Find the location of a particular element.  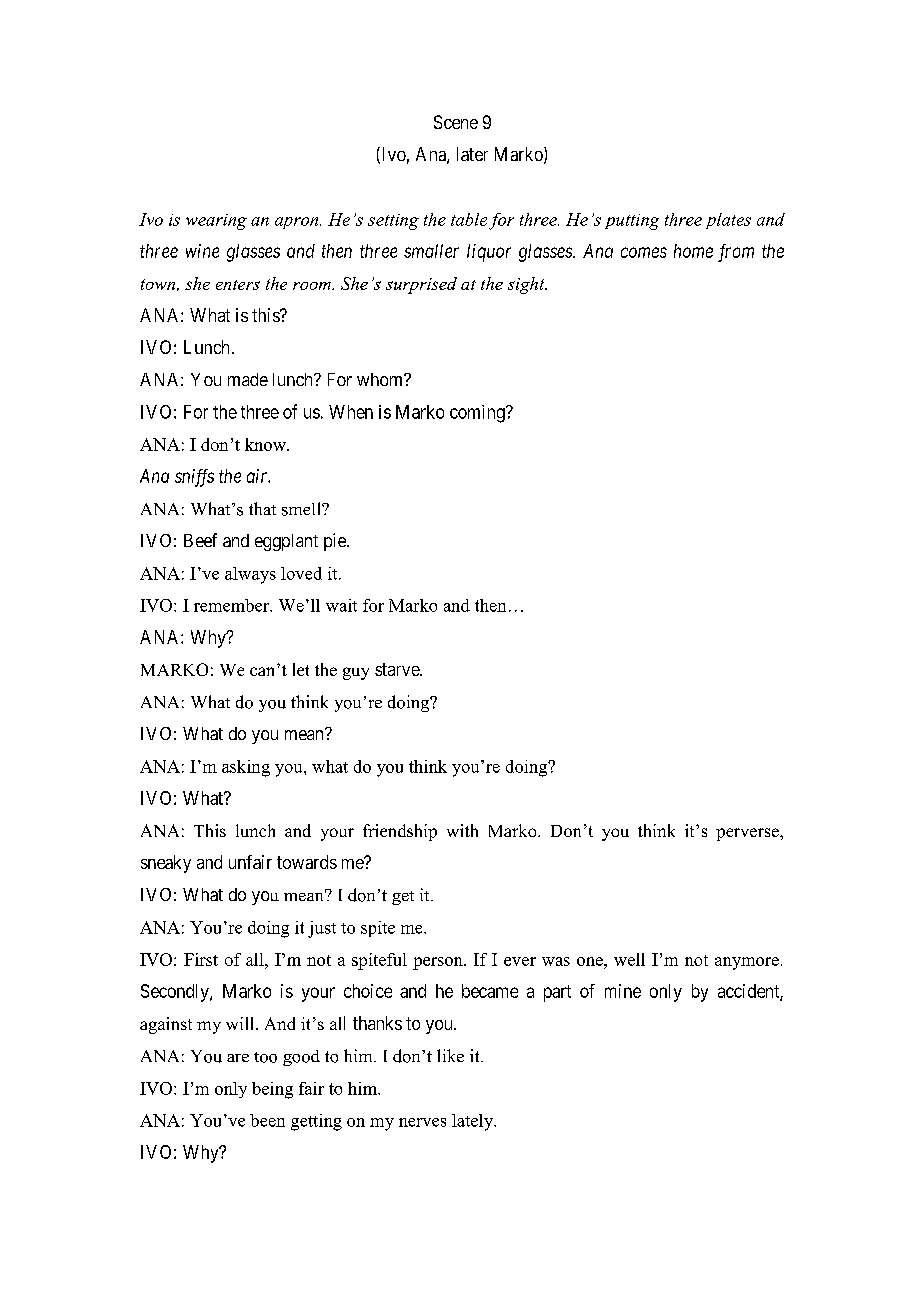

wearing is located at coordinates (216, 222).
